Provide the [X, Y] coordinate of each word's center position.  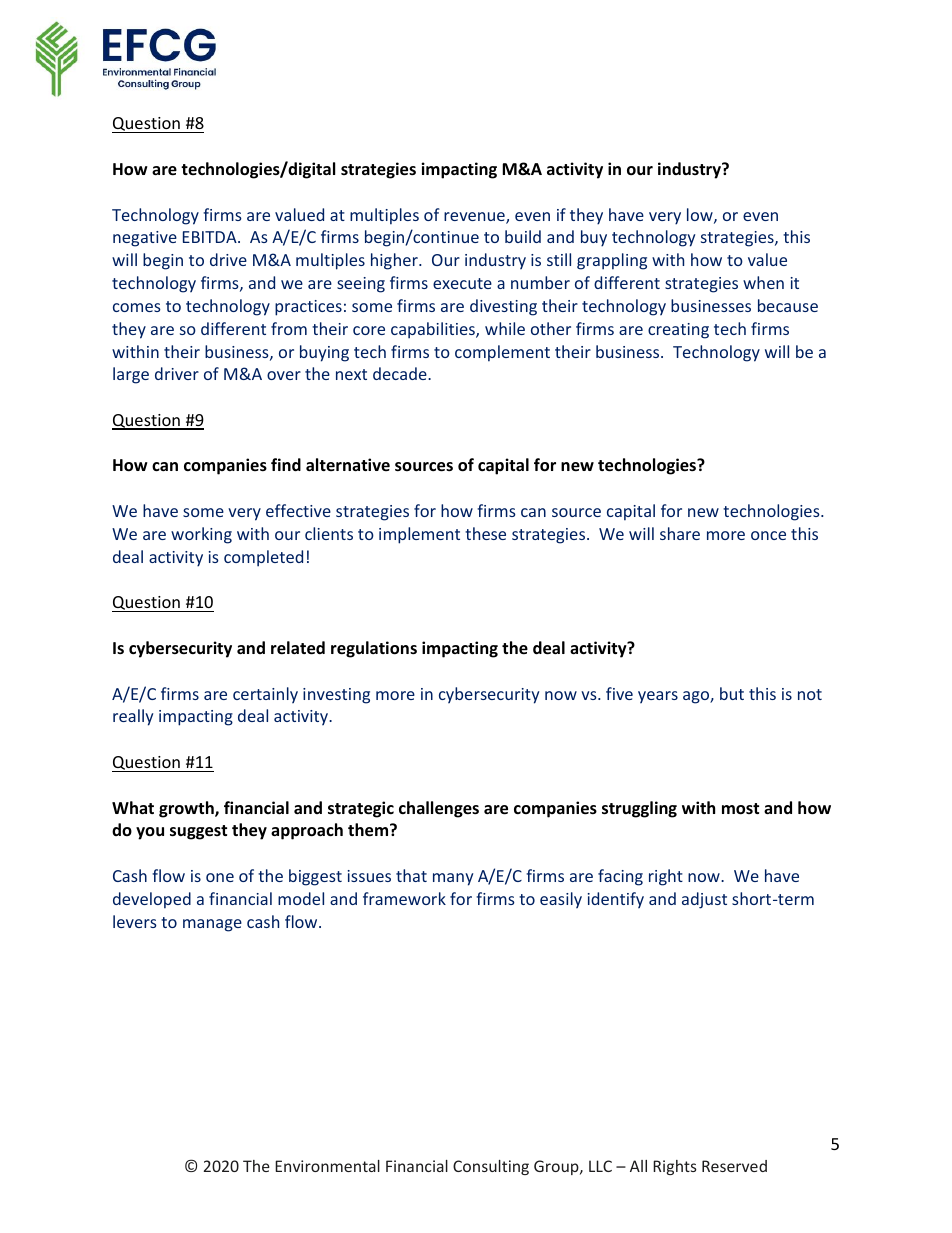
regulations [374, 649]
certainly [265, 695]
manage [212, 925]
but [732, 693]
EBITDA [211, 237]
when [763, 282]
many [453, 879]
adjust [704, 900]
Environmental [327, 1166]
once [768, 535]
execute [462, 283]
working [201, 535]
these [485, 533]
